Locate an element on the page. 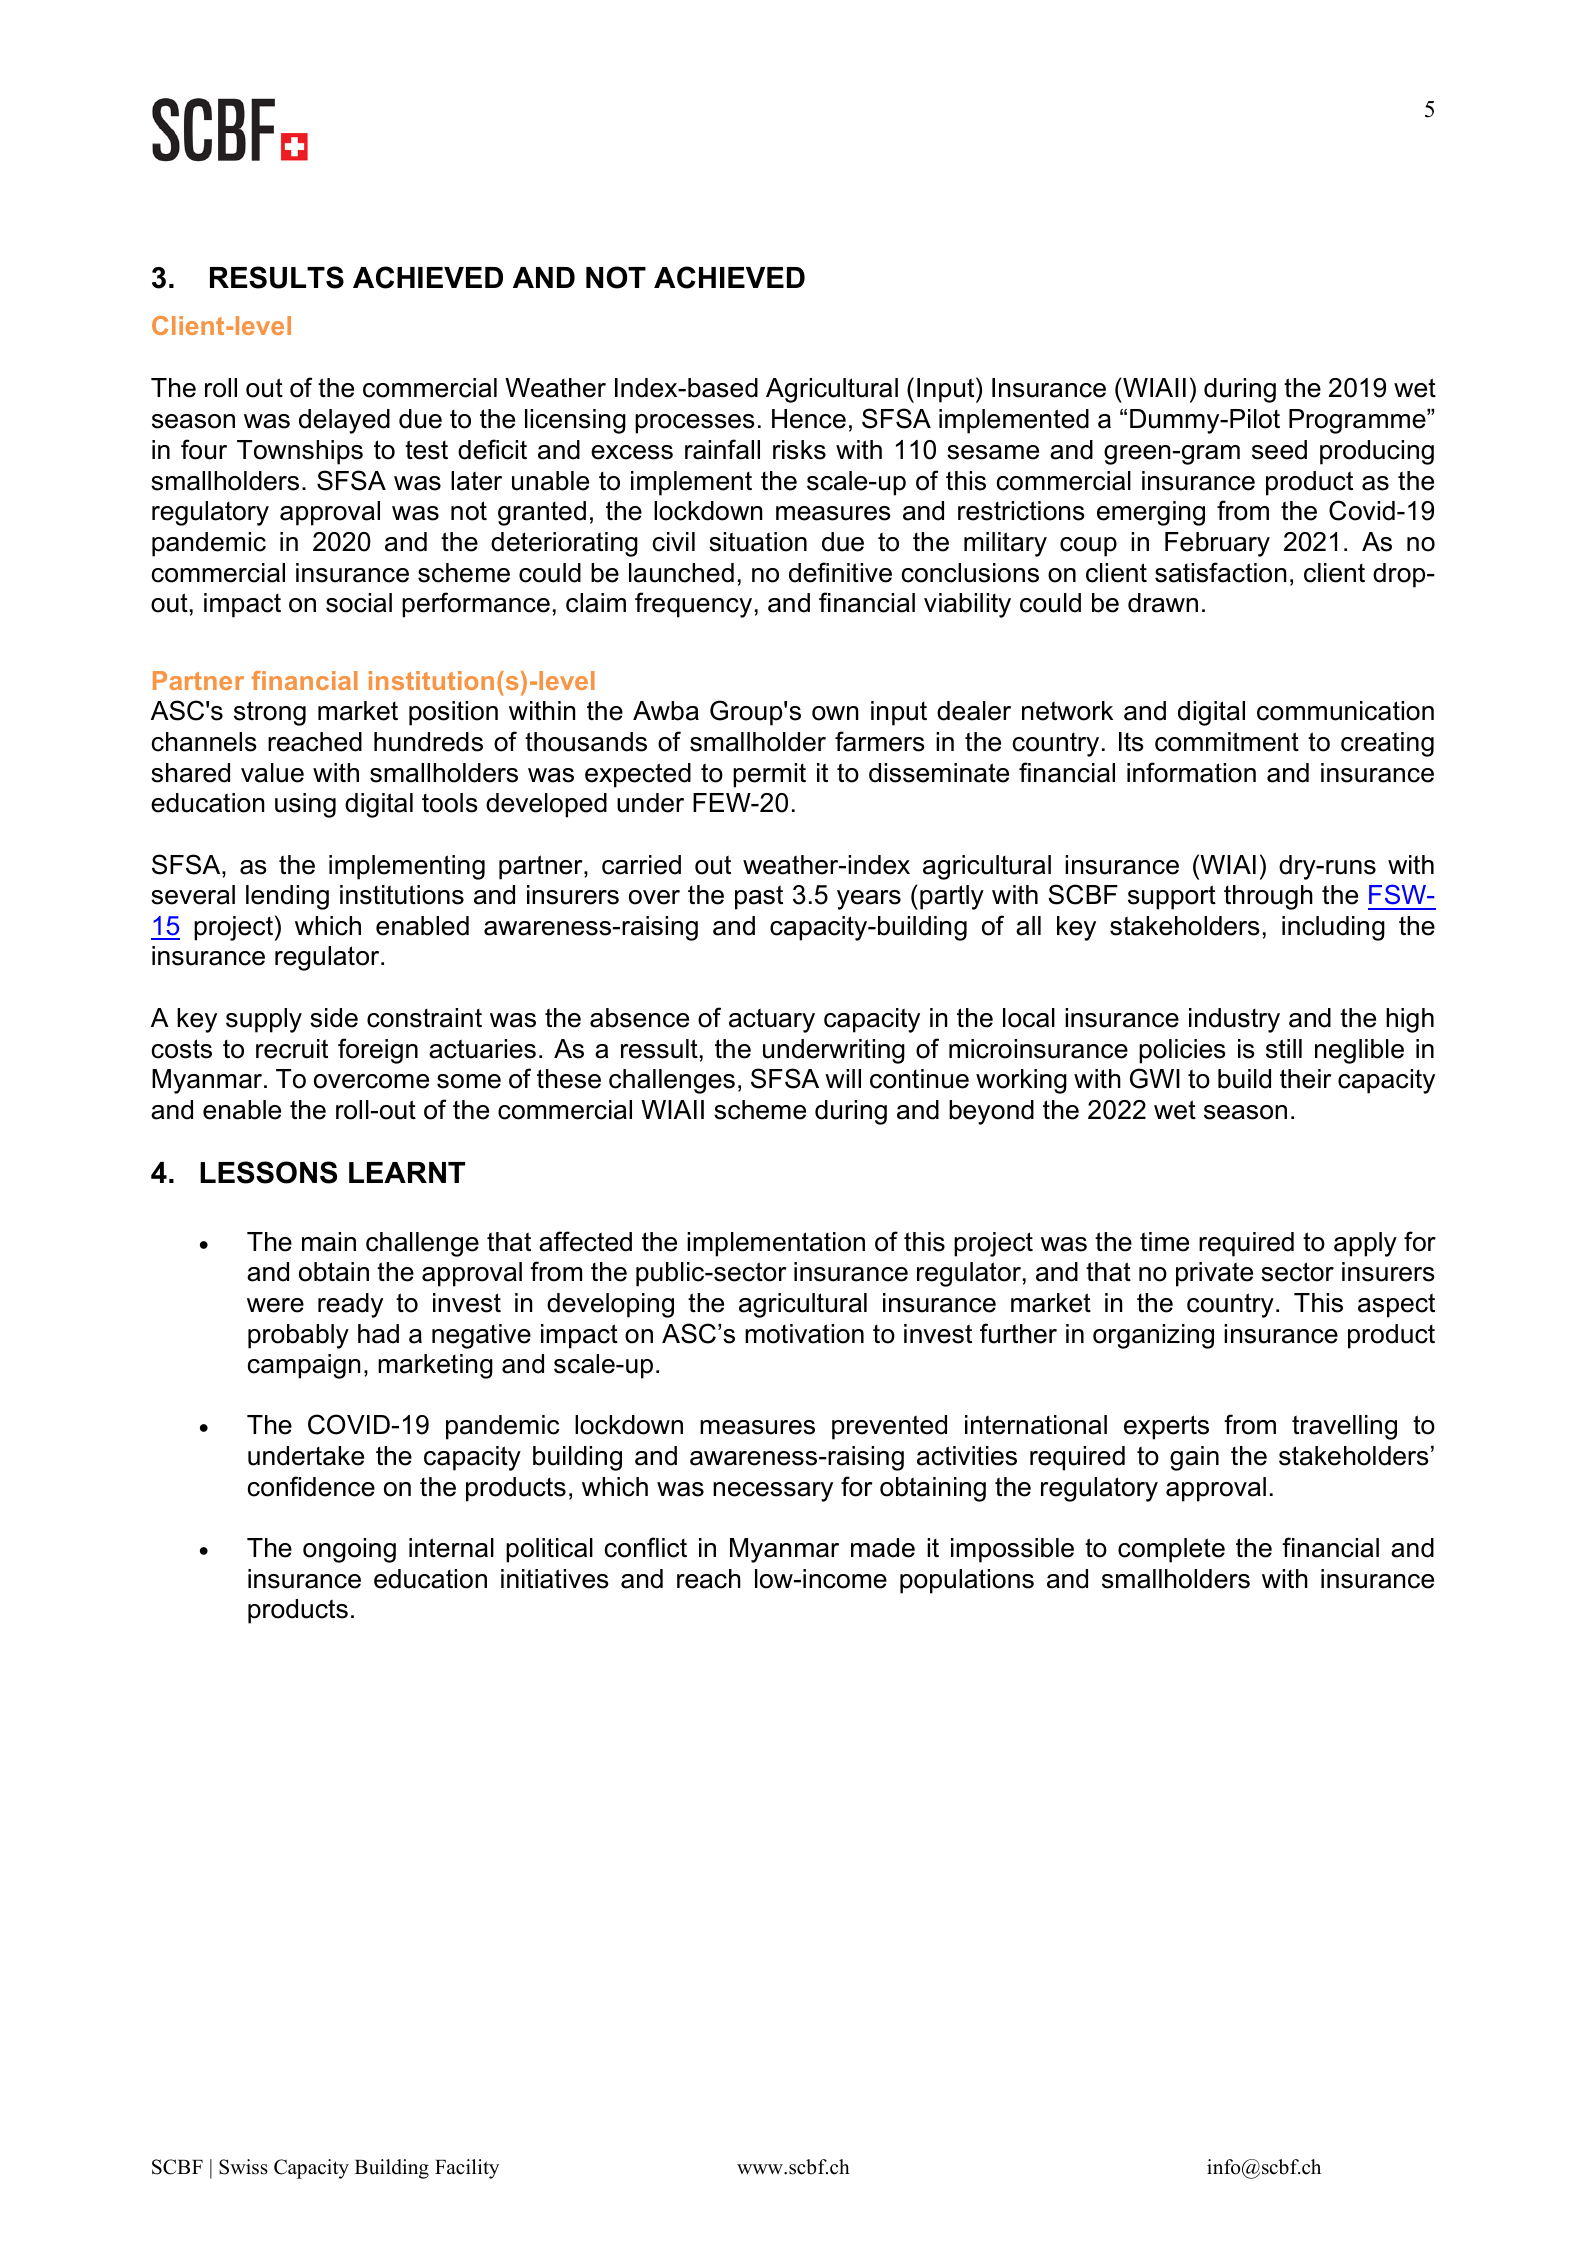 Image resolution: width=1587 pixels, height=2245 pixels. private is located at coordinates (1214, 1274).
